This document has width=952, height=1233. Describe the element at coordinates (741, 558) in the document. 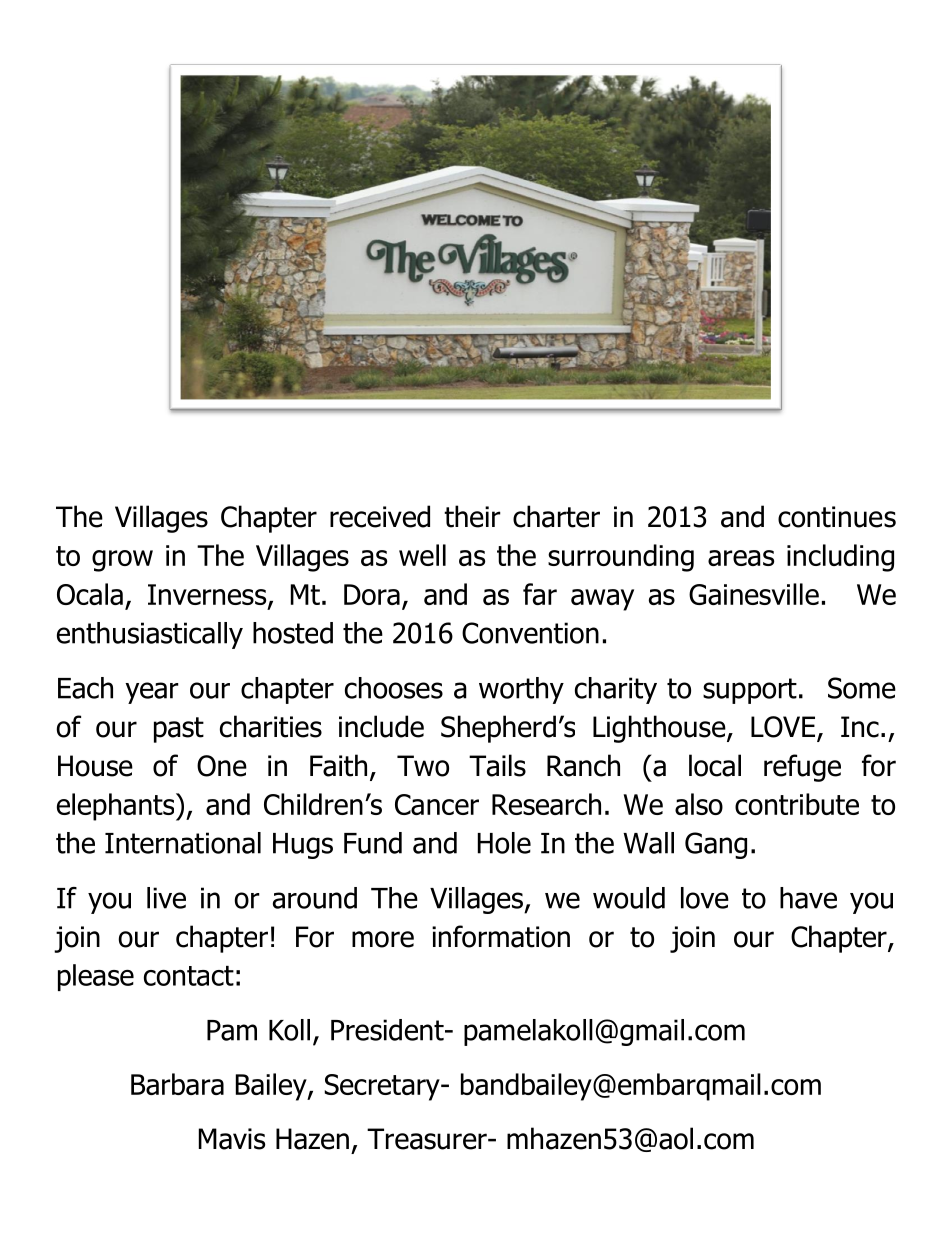

I see `areas` at that location.
